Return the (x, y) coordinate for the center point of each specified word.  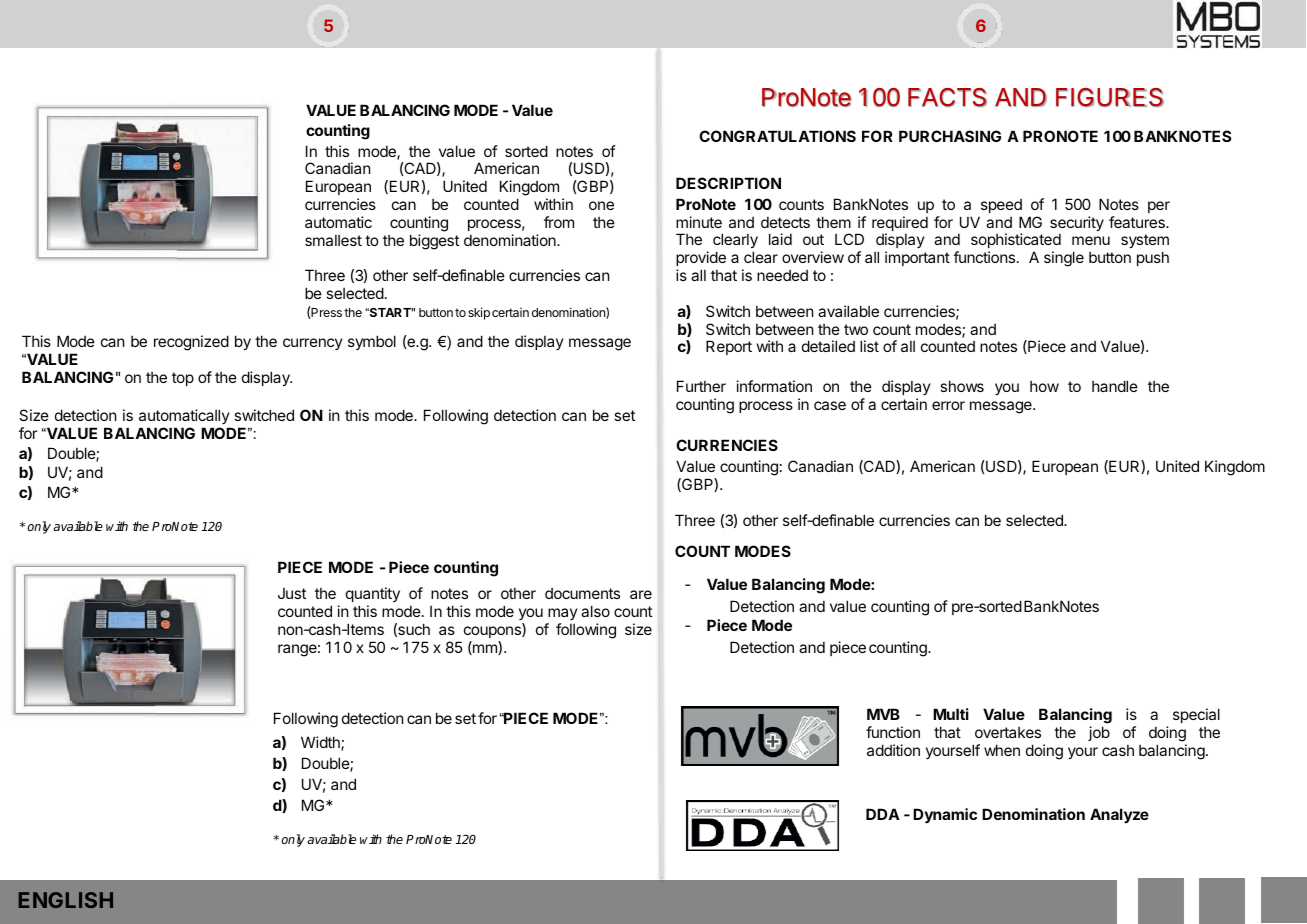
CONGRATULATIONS (777, 136)
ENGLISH (66, 900)
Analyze (1119, 815)
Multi (951, 714)
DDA (883, 814)
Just (292, 593)
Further (701, 386)
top (183, 379)
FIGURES (1110, 97)
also (595, 611)
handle (1115, 386)
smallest (333, 240)
